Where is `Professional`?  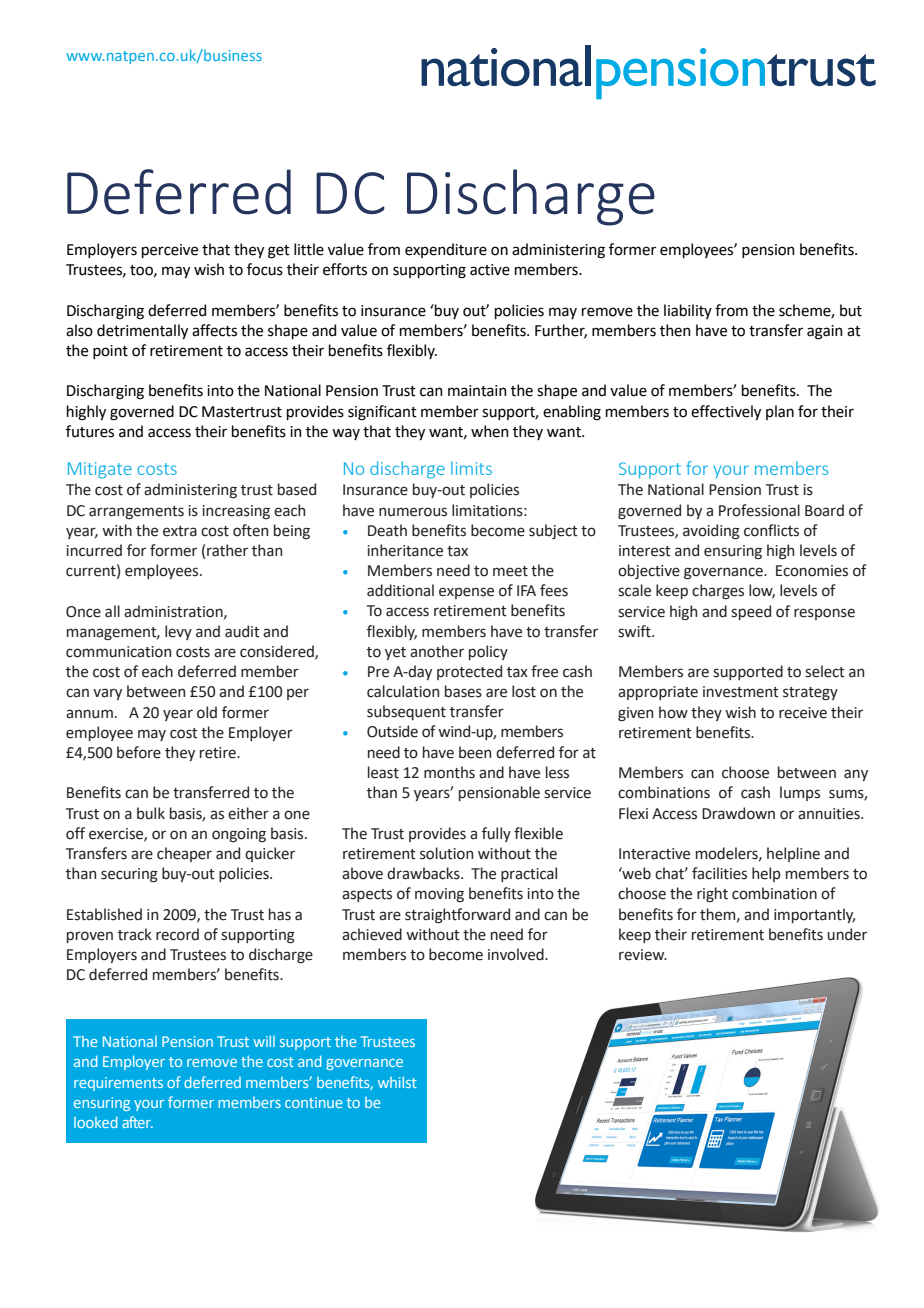
Professional is located at coordinates (759, 510).
